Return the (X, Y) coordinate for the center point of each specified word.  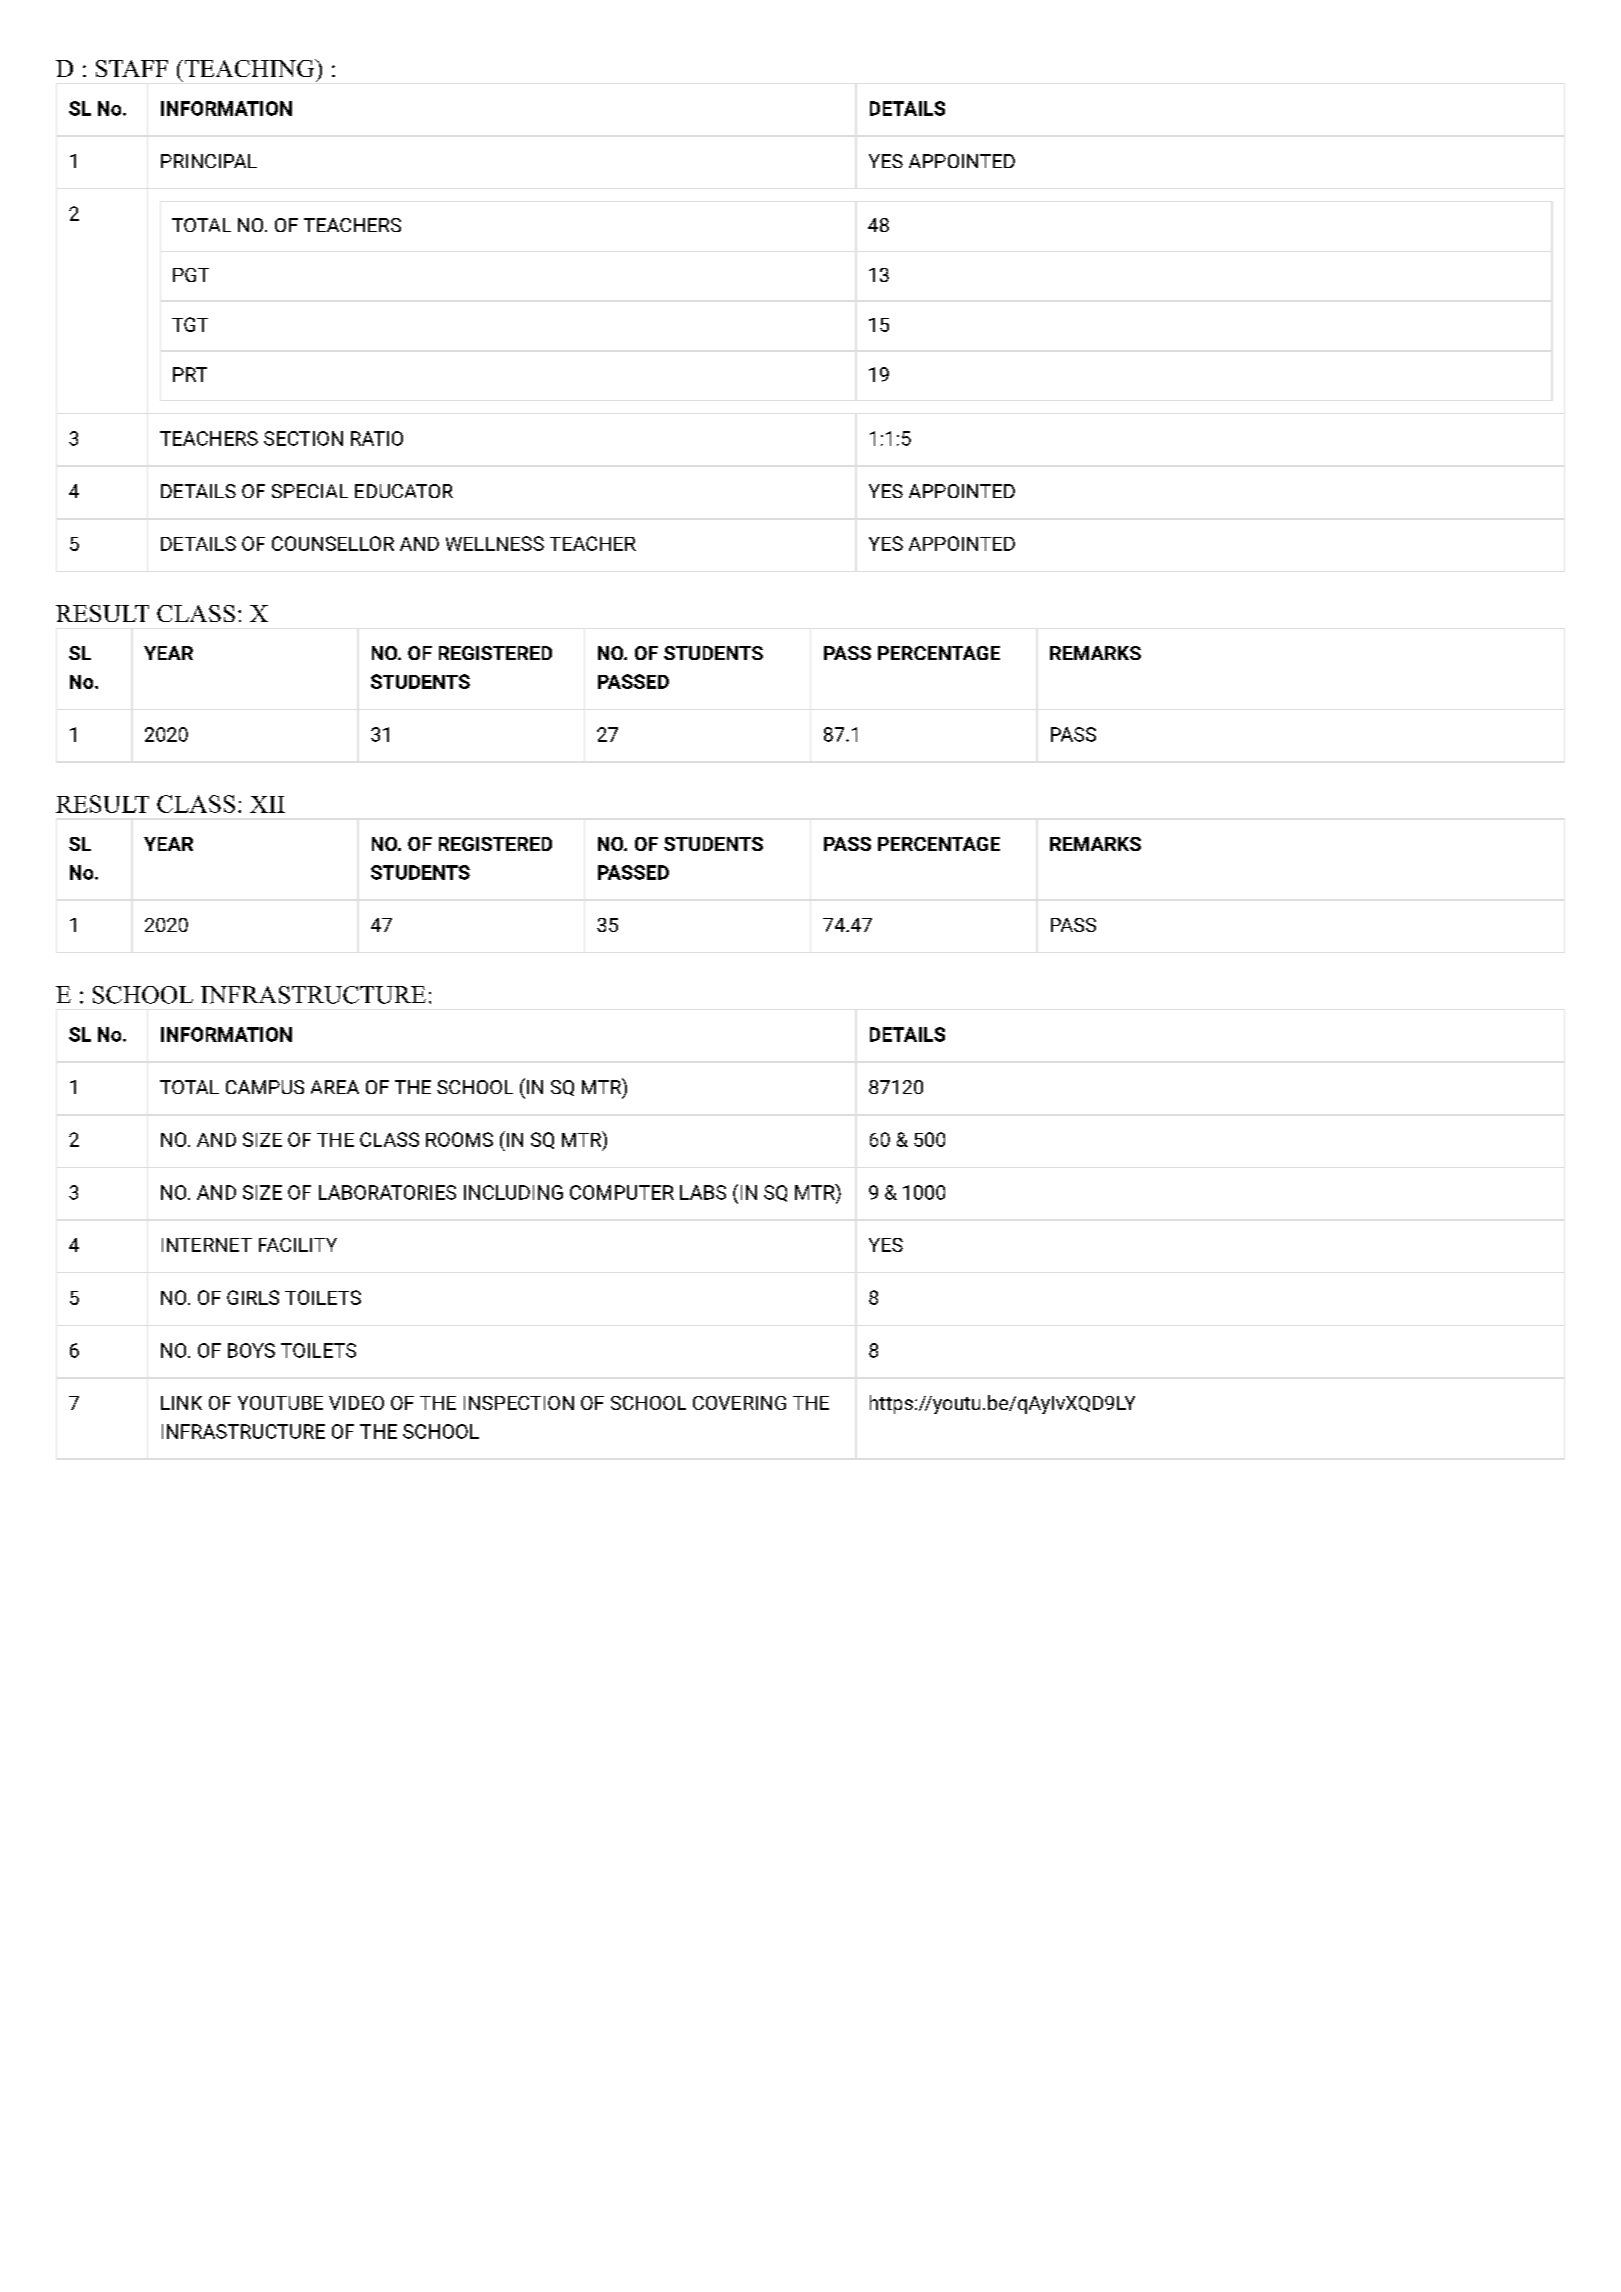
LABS (703, 1192)
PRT (190, 374)
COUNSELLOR (333, 543)
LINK (181, 1403)
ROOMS (459, 1139)
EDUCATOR (404, 491)
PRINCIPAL (209, 161)
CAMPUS (265, 1087)
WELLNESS (495, 543)
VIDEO (356, 1403)
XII (267, 804)
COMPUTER (622, 1192)
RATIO (377, 438)
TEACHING (249, 68)
